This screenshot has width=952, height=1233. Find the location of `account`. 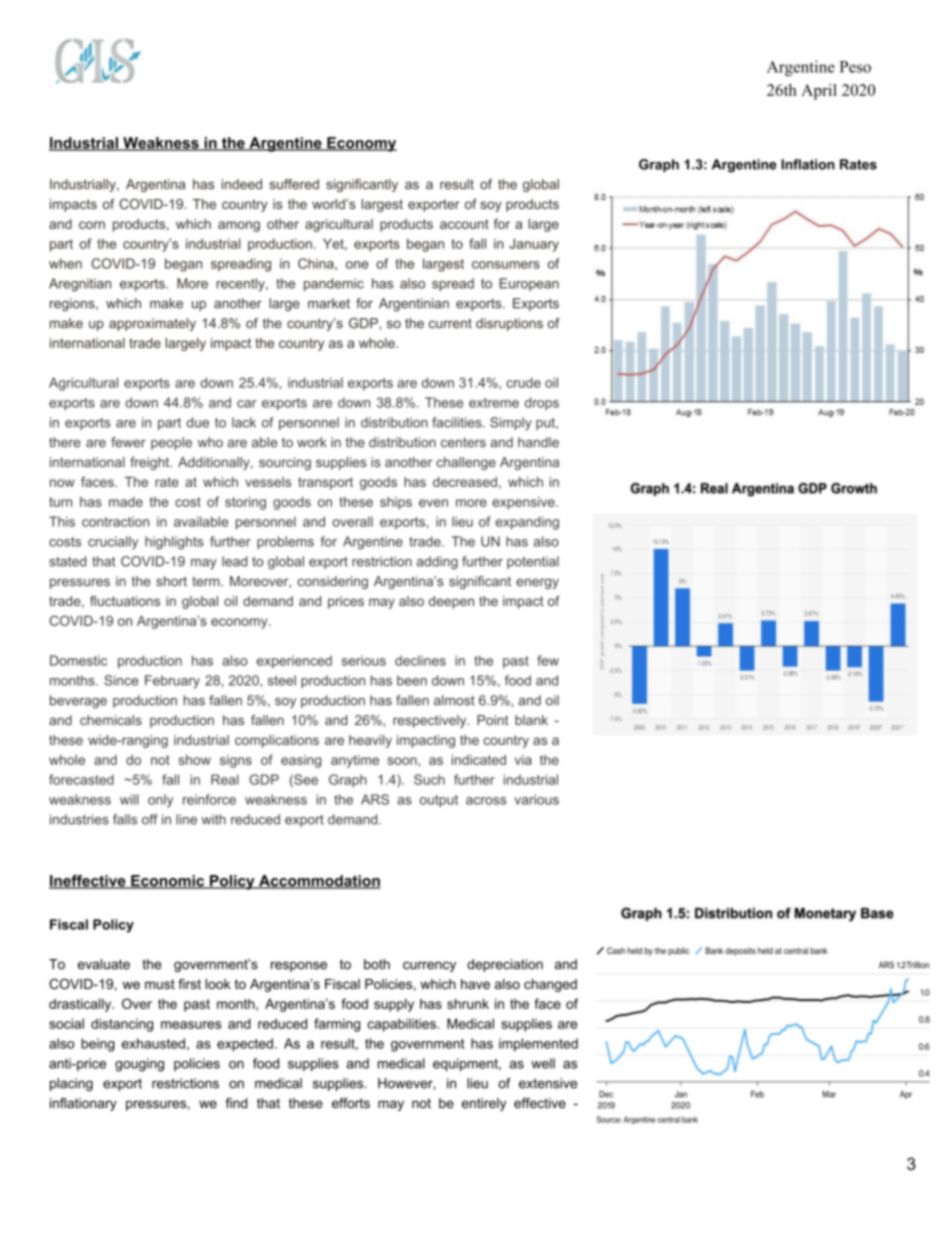

account is located at coordinates (464, 224).
